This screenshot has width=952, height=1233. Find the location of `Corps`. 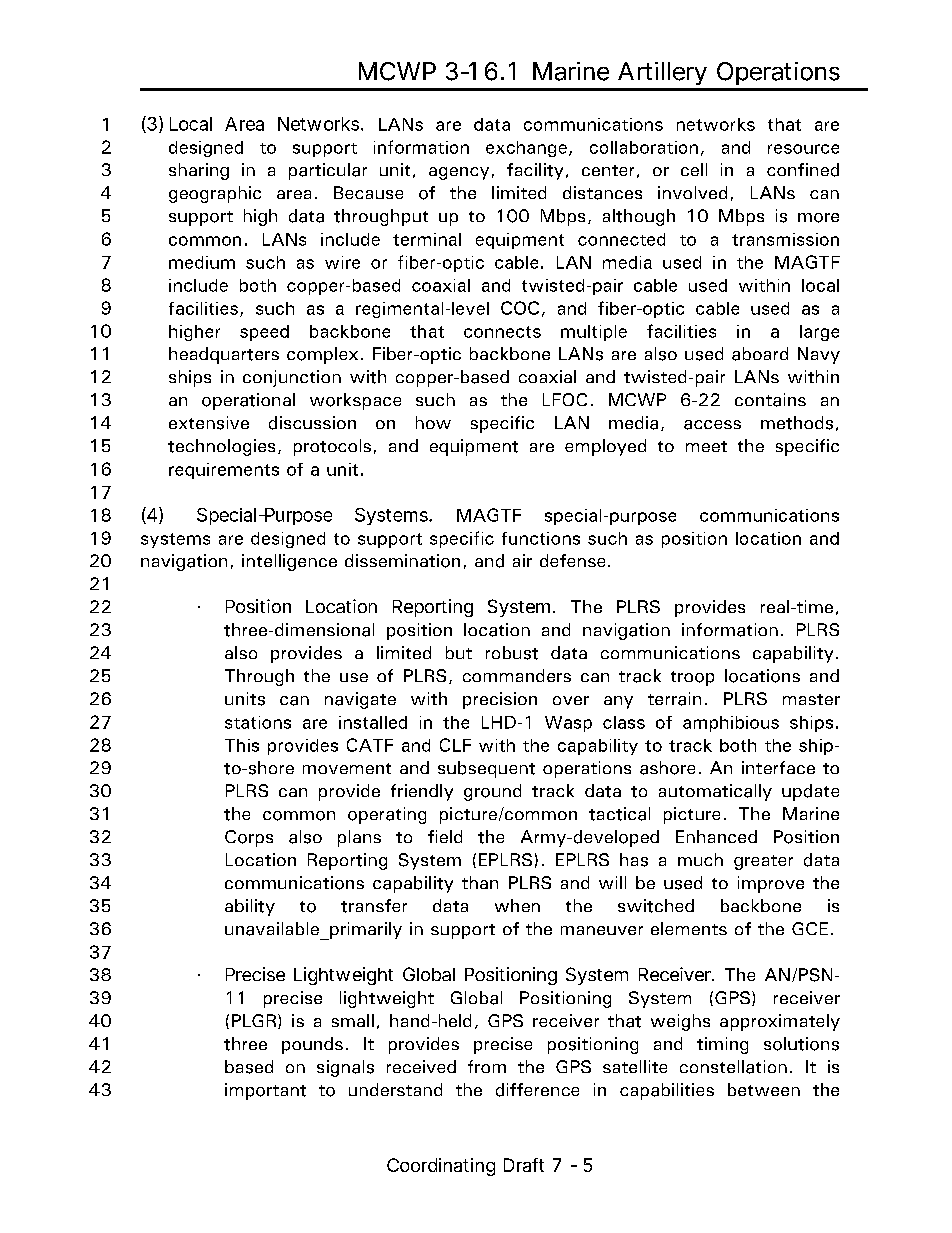

Corps is located at coordinates (249, 838).
